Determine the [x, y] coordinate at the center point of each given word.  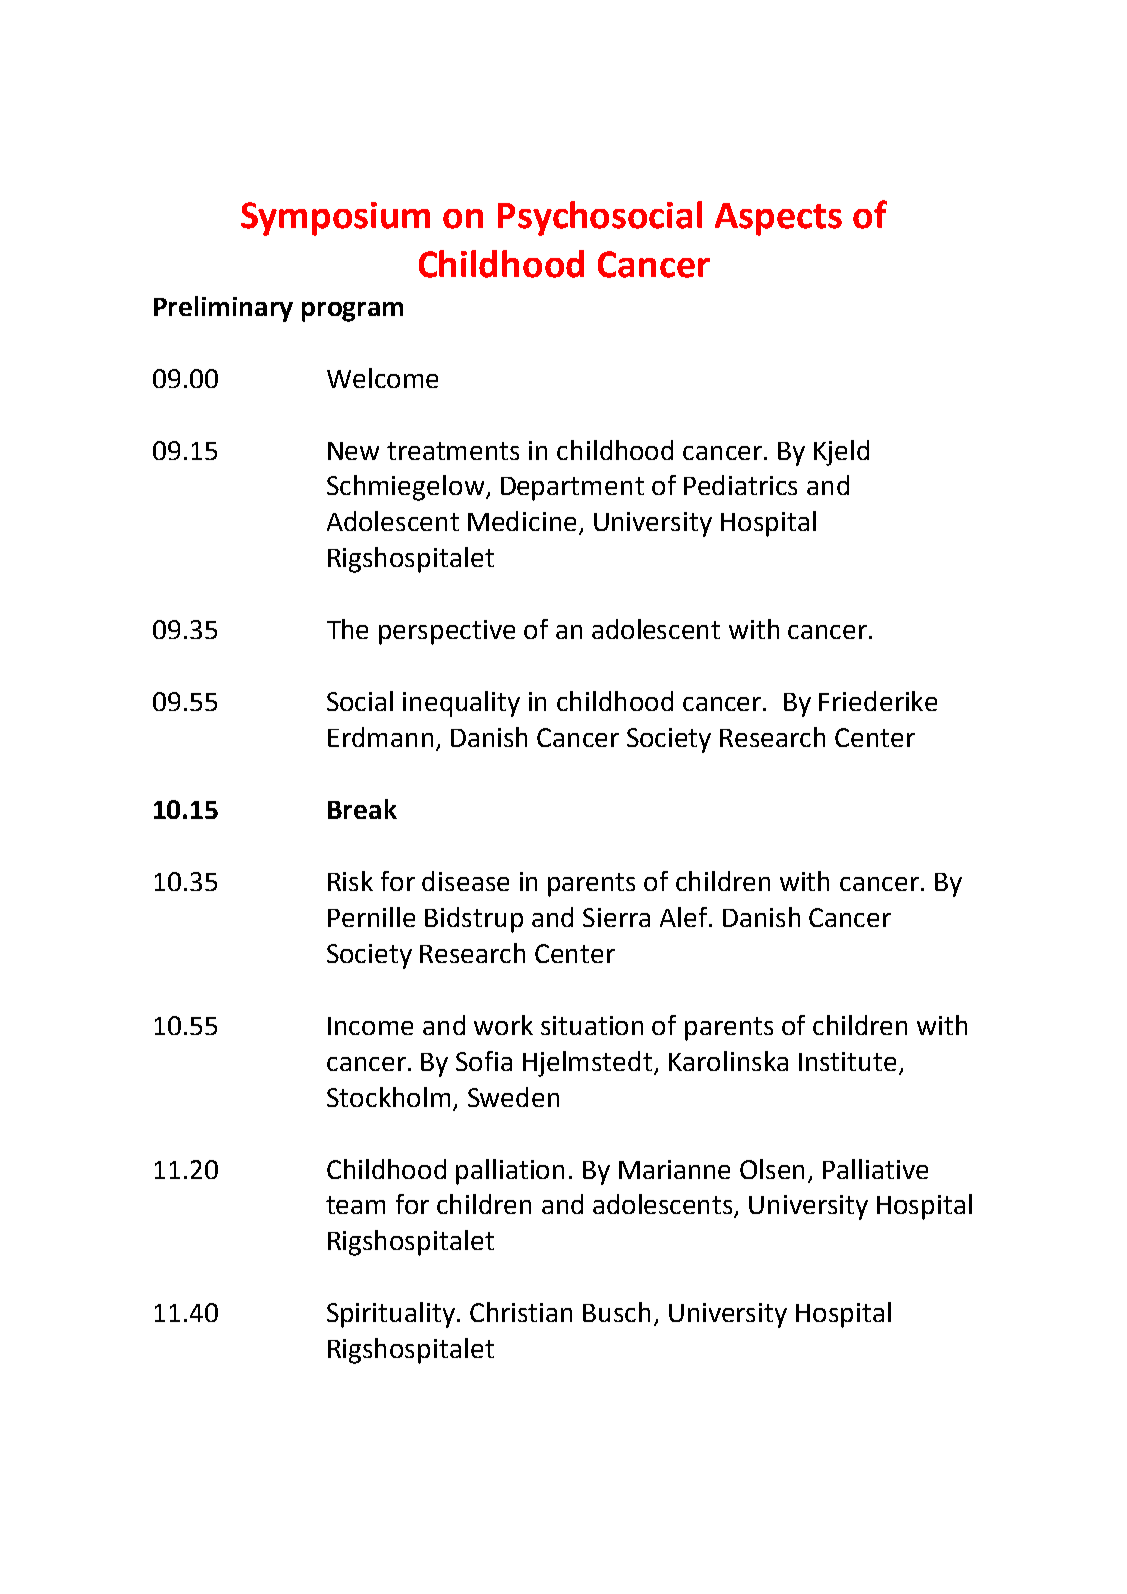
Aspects [778, 219]
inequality [461, 704]
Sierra [616, 917]
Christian [521, 1312]
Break [362, 809]
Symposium [335, 219]
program [352, 312]
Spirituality [391, 1315]
